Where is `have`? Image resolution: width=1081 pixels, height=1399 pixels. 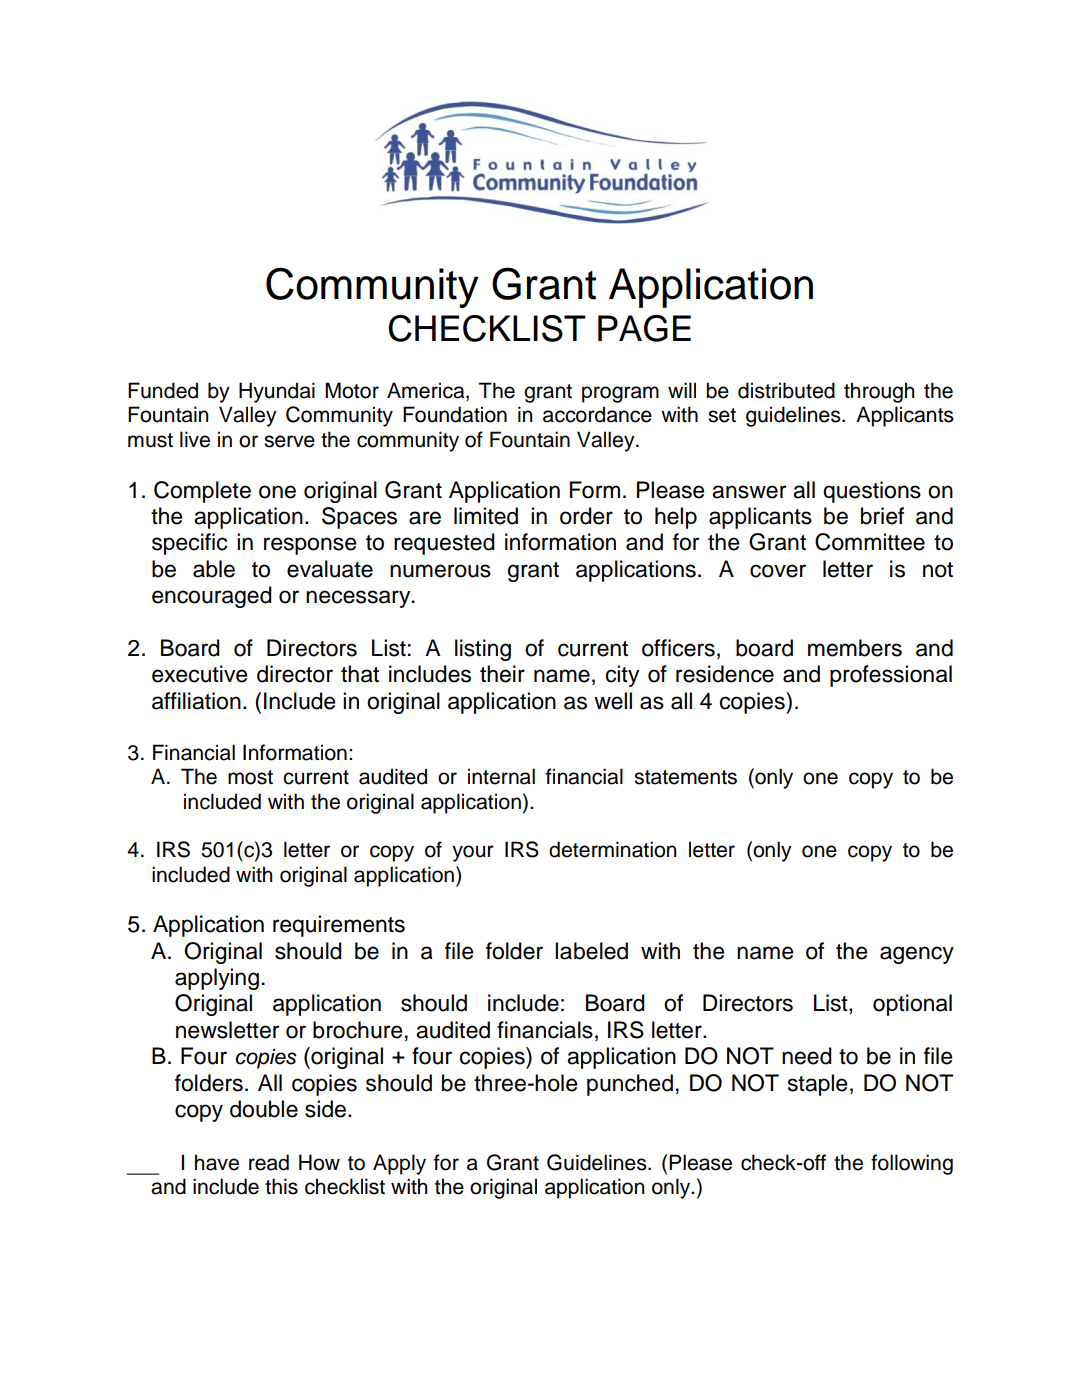
have is located at coordinates (217, 1162).
